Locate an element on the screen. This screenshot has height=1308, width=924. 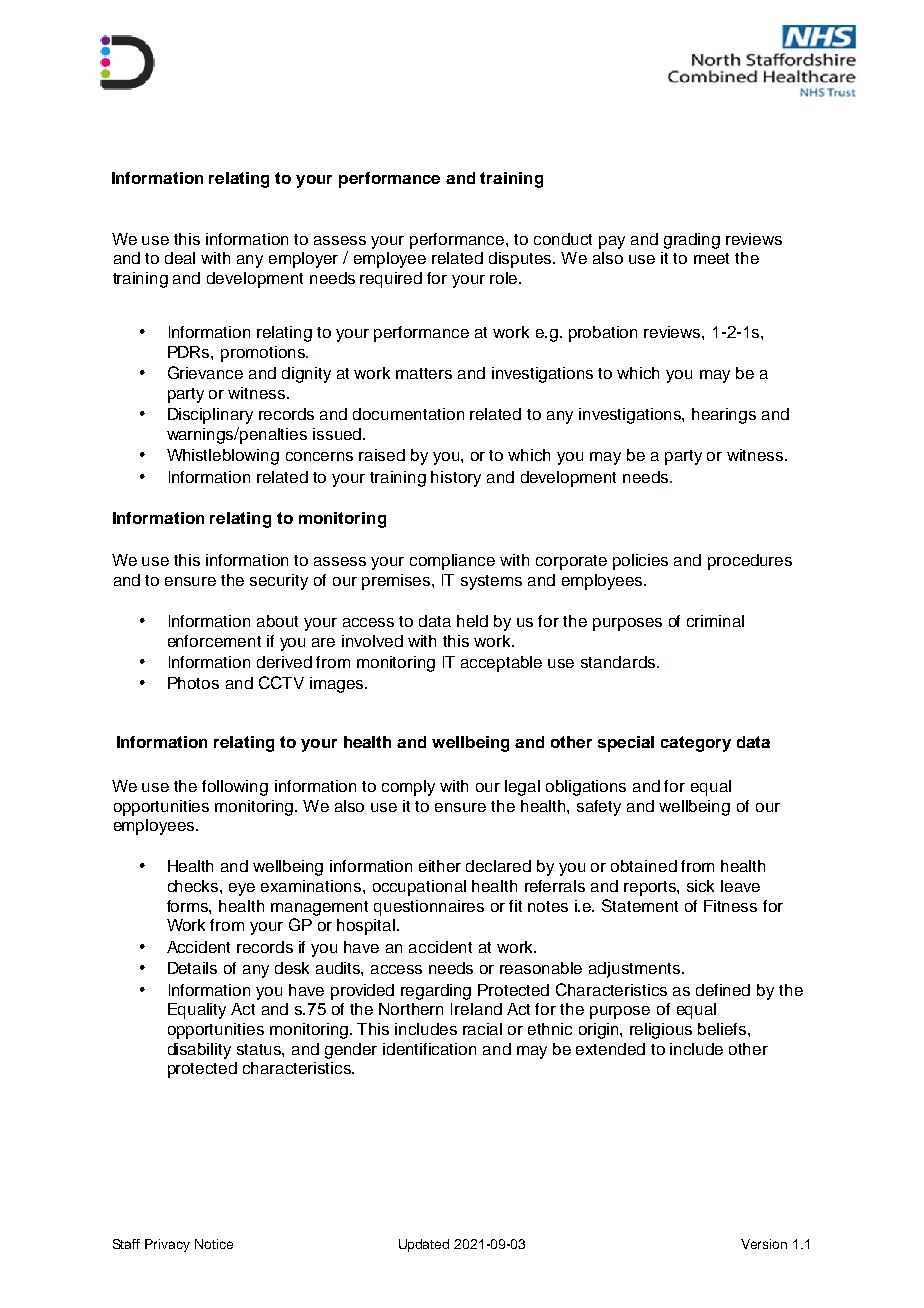
category is located at coordinates (696, 744).
